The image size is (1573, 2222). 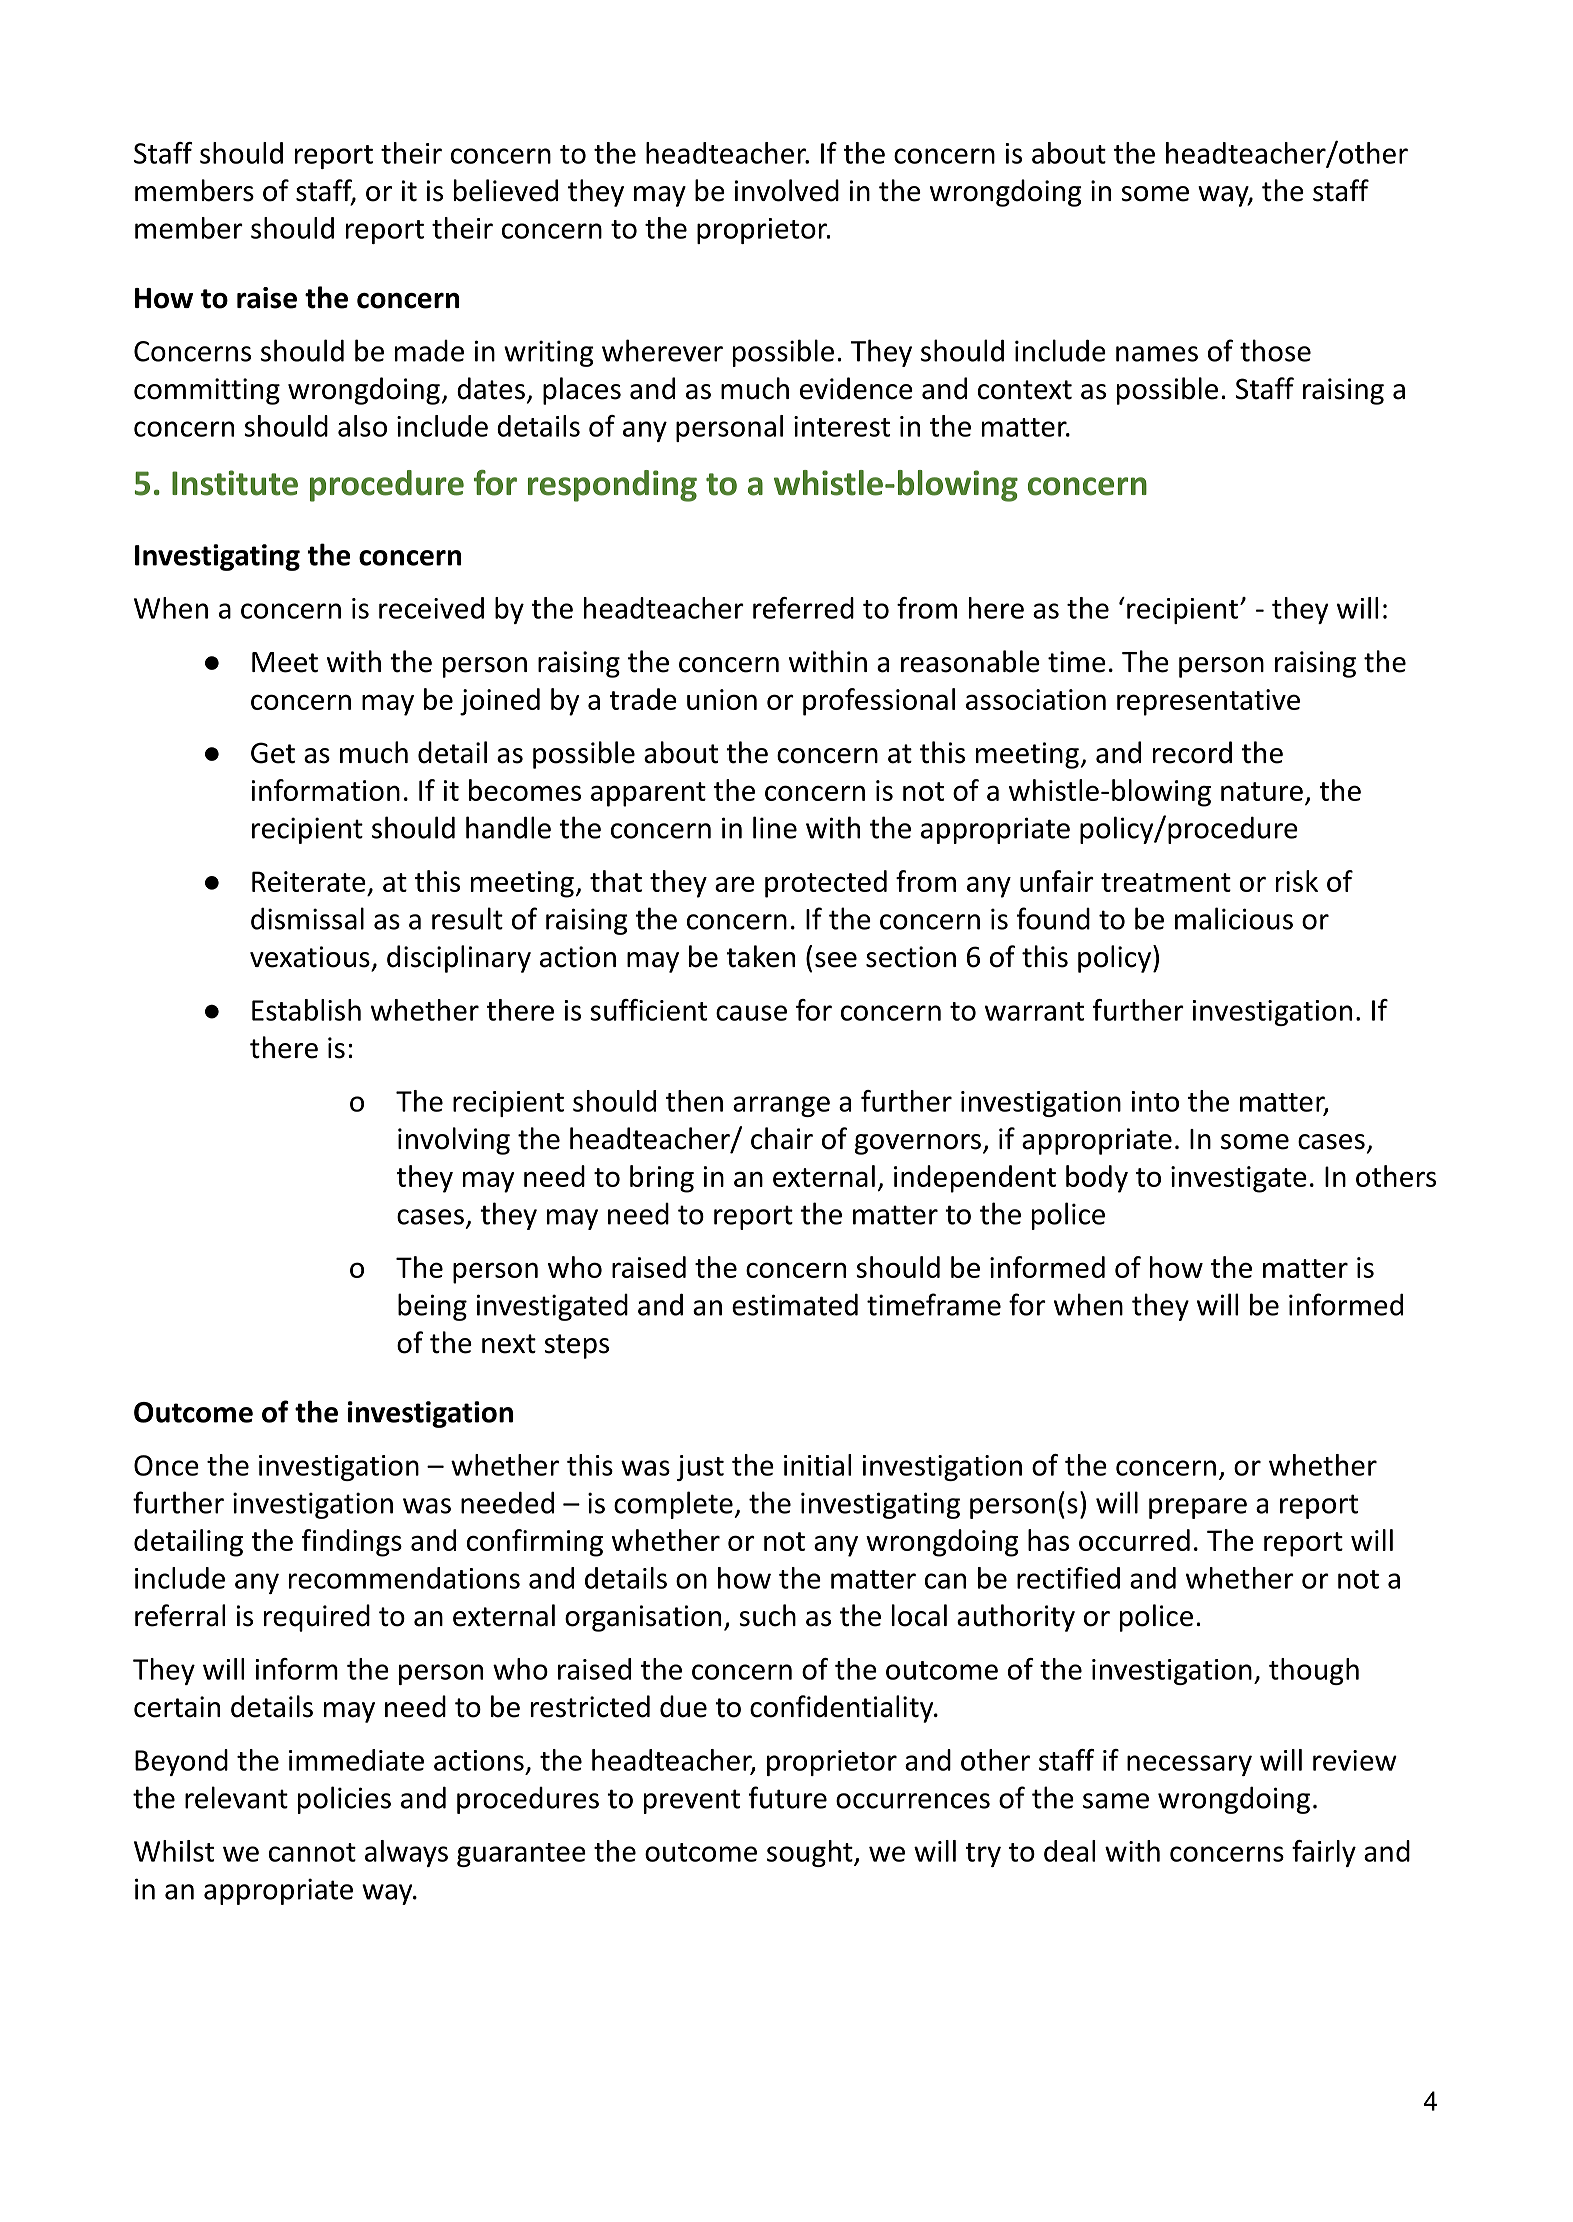 What do you see at coordinates (751, 1013) in the screenshot?
I see `cause` at bounding box center [751, 1013].
